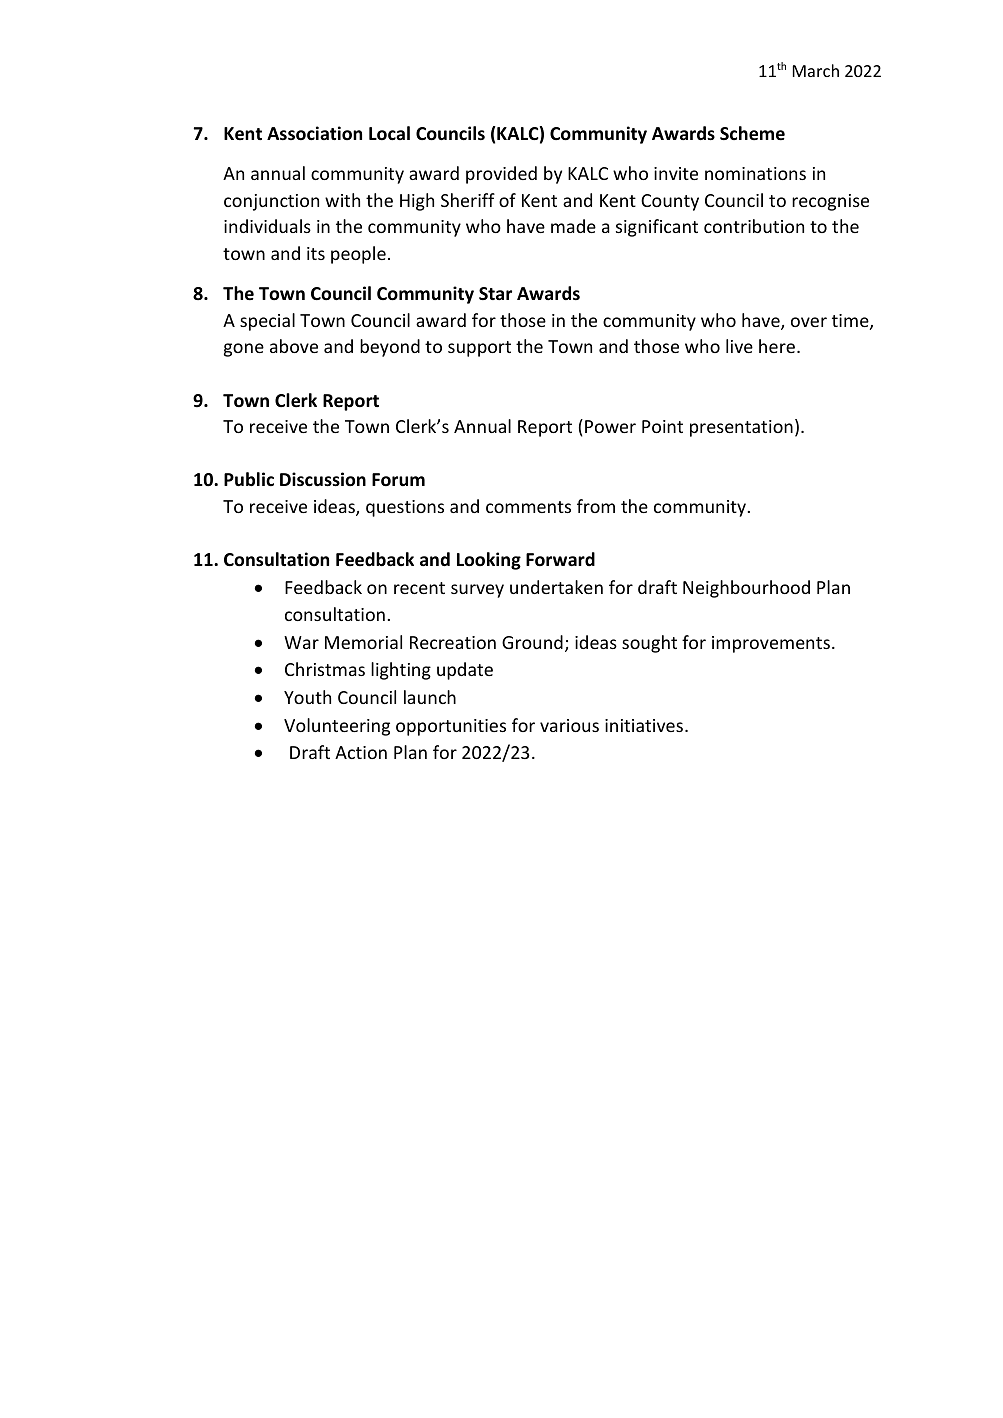 The image size is (1003, 1418). What do you see at coordinates (363, 642) in the screenshot?
I see `Memorial` at bounding box center [363, 642].
